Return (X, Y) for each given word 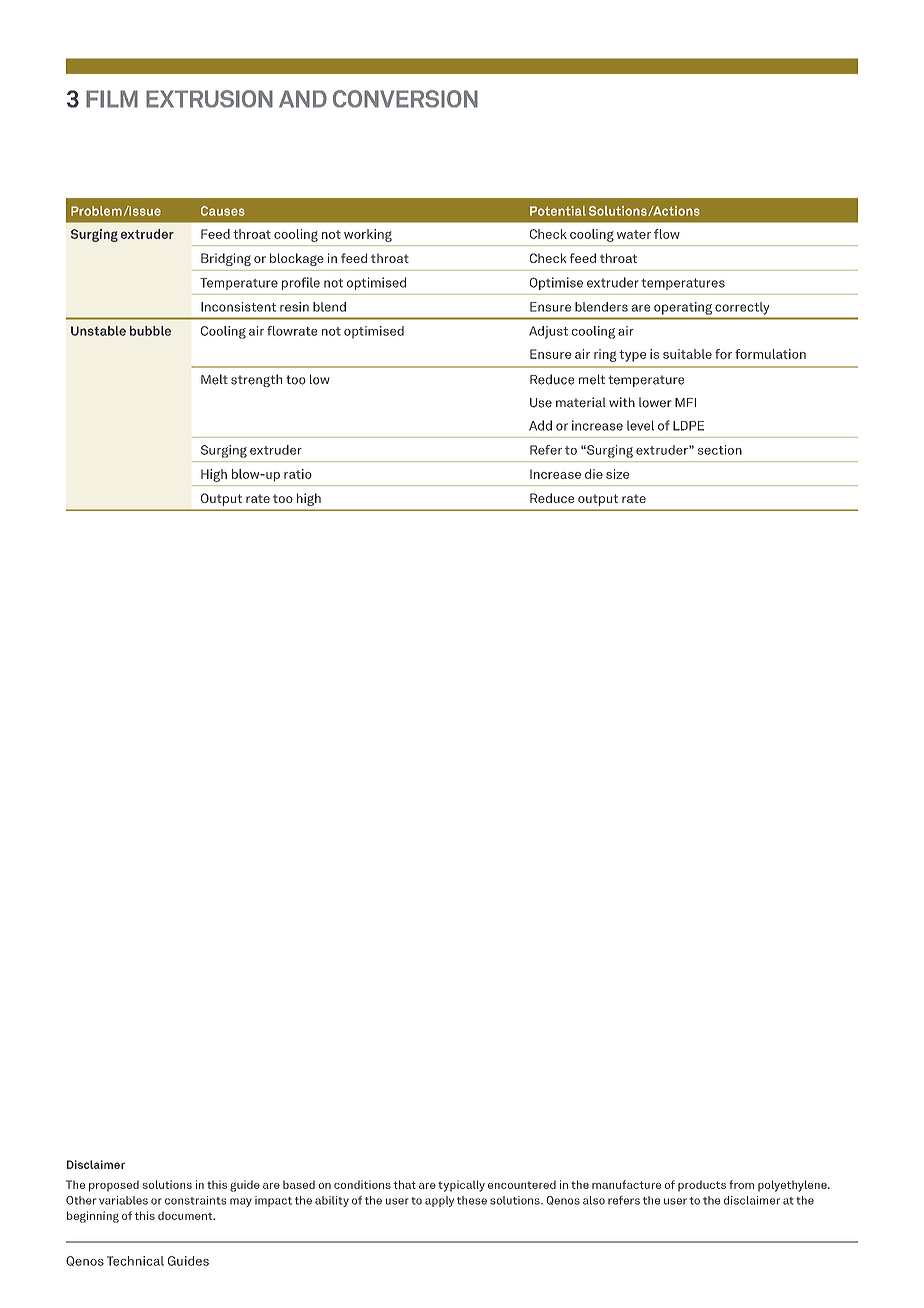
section (720, 450)
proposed (114, 1186)
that (404, 1184)
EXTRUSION (209, 99)
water (634, 234)
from (741, 1184)
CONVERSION (405, 99)
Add (540, 425)
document (186, 1215)
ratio (298, 474)
